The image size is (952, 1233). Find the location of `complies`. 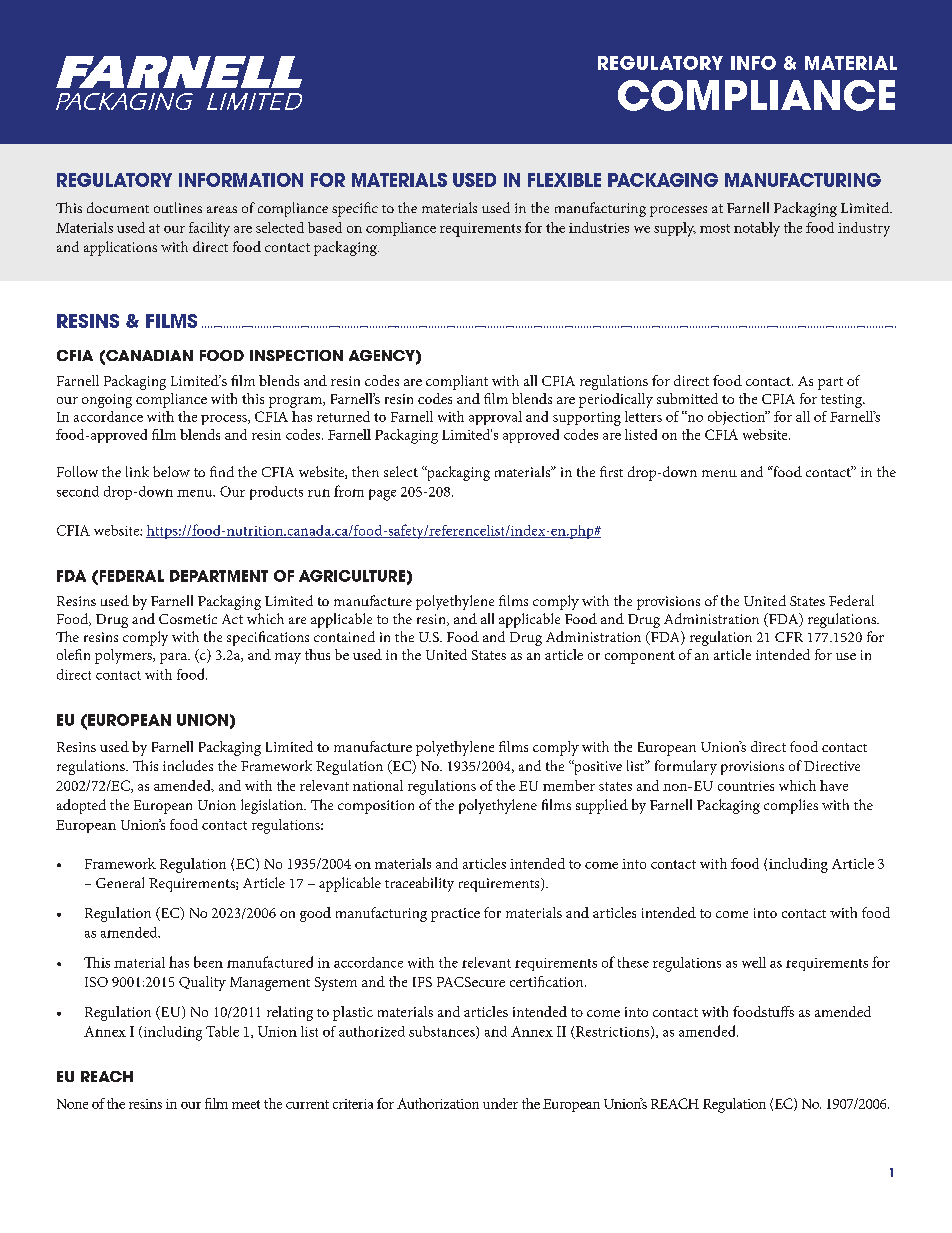

complies is located at coordinates (791, 806).
